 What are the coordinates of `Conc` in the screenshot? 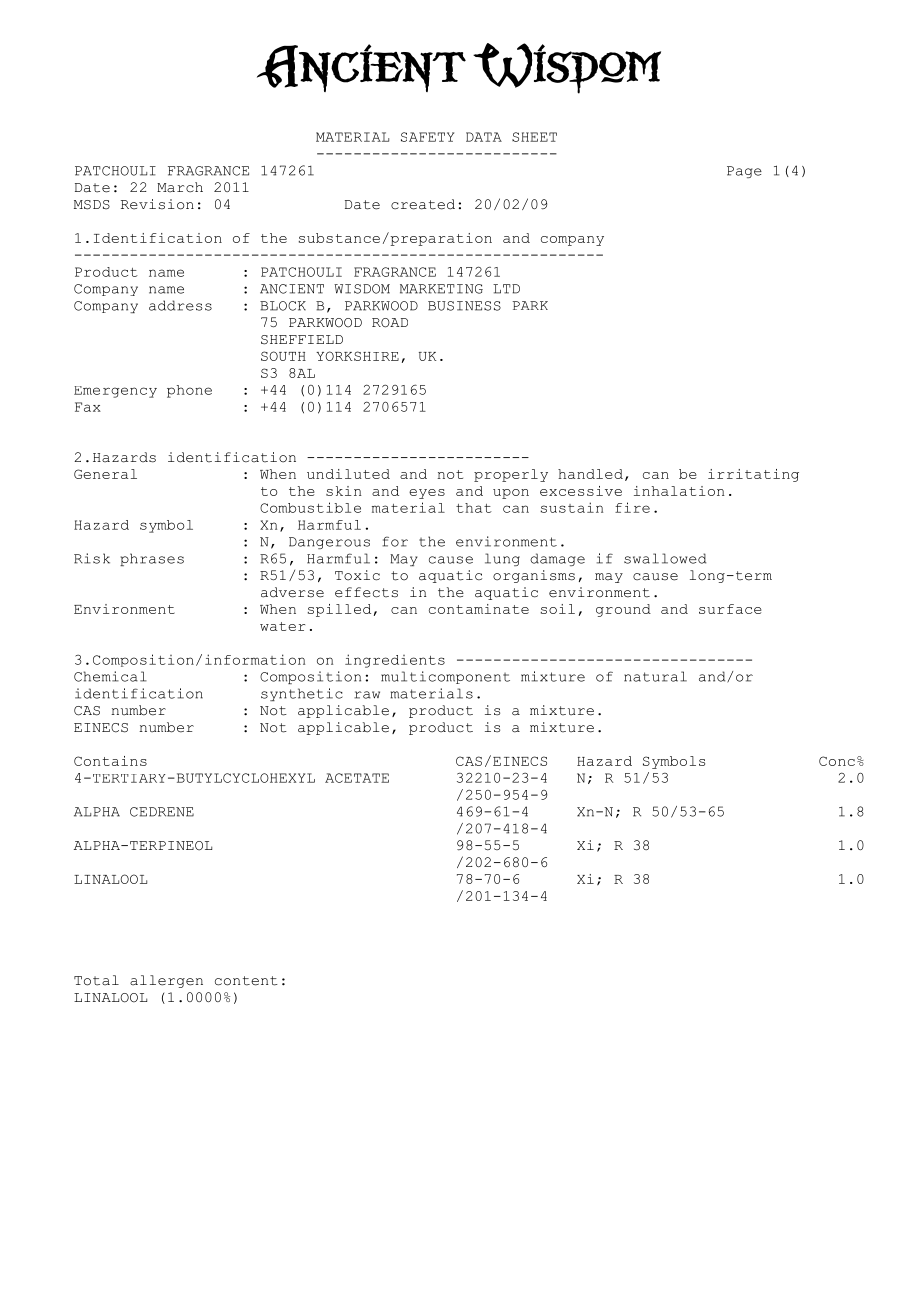 It's located at (837, 761).
